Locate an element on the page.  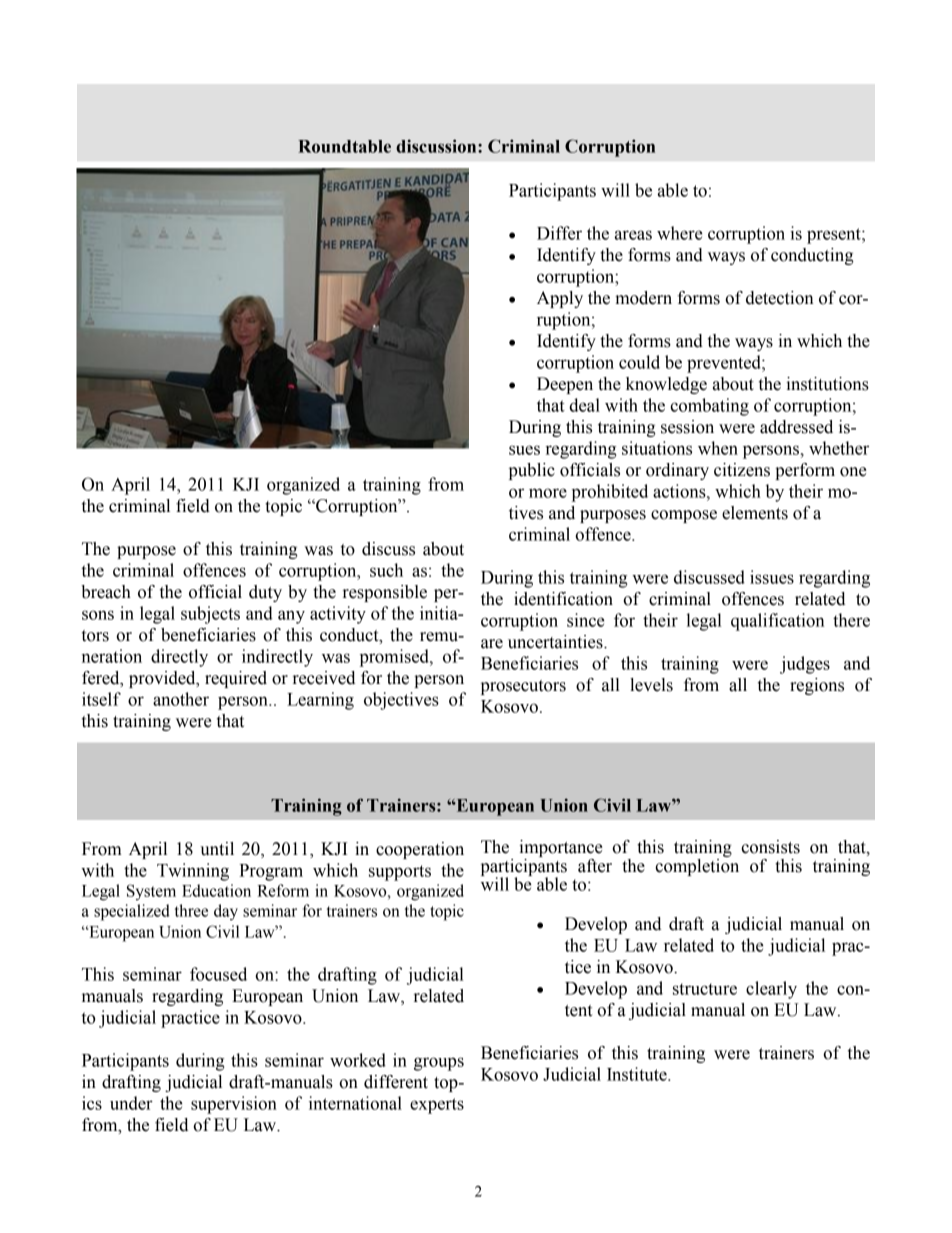
duty is located at coordinates (265, 593).
